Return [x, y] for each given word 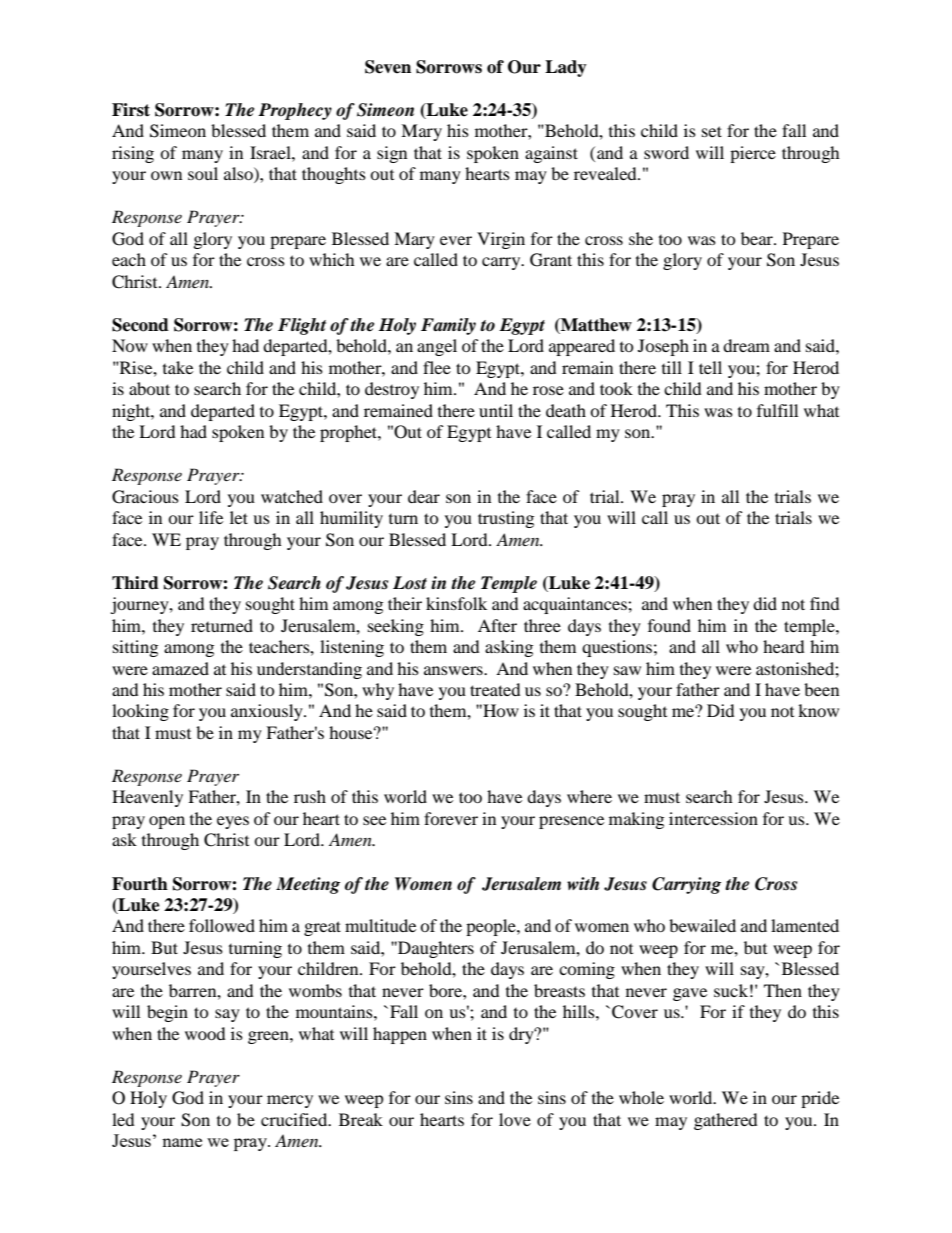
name [182, 1142]
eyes [233, 822]
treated [495, 689]
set [712, 131]
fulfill [777, 410]
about [149, 388]
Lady [566, 68]
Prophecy [295, 111]
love [515, 1119]
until [496, 410]
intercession [713, 818]
